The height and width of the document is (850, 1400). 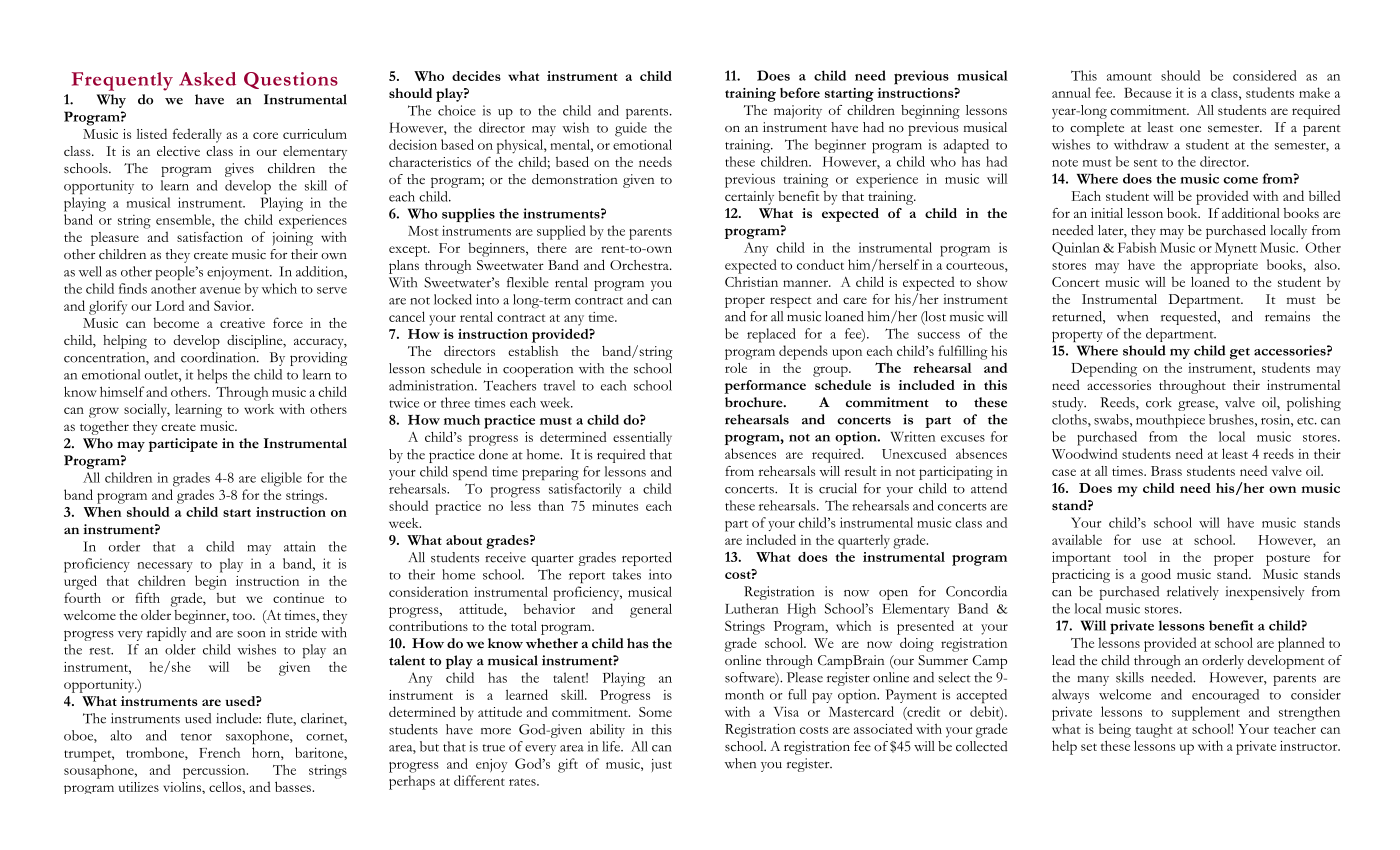 What do you see at coordinates (1147, 92) in the document?
I see `Because` at bounding box center [1147, 92].
